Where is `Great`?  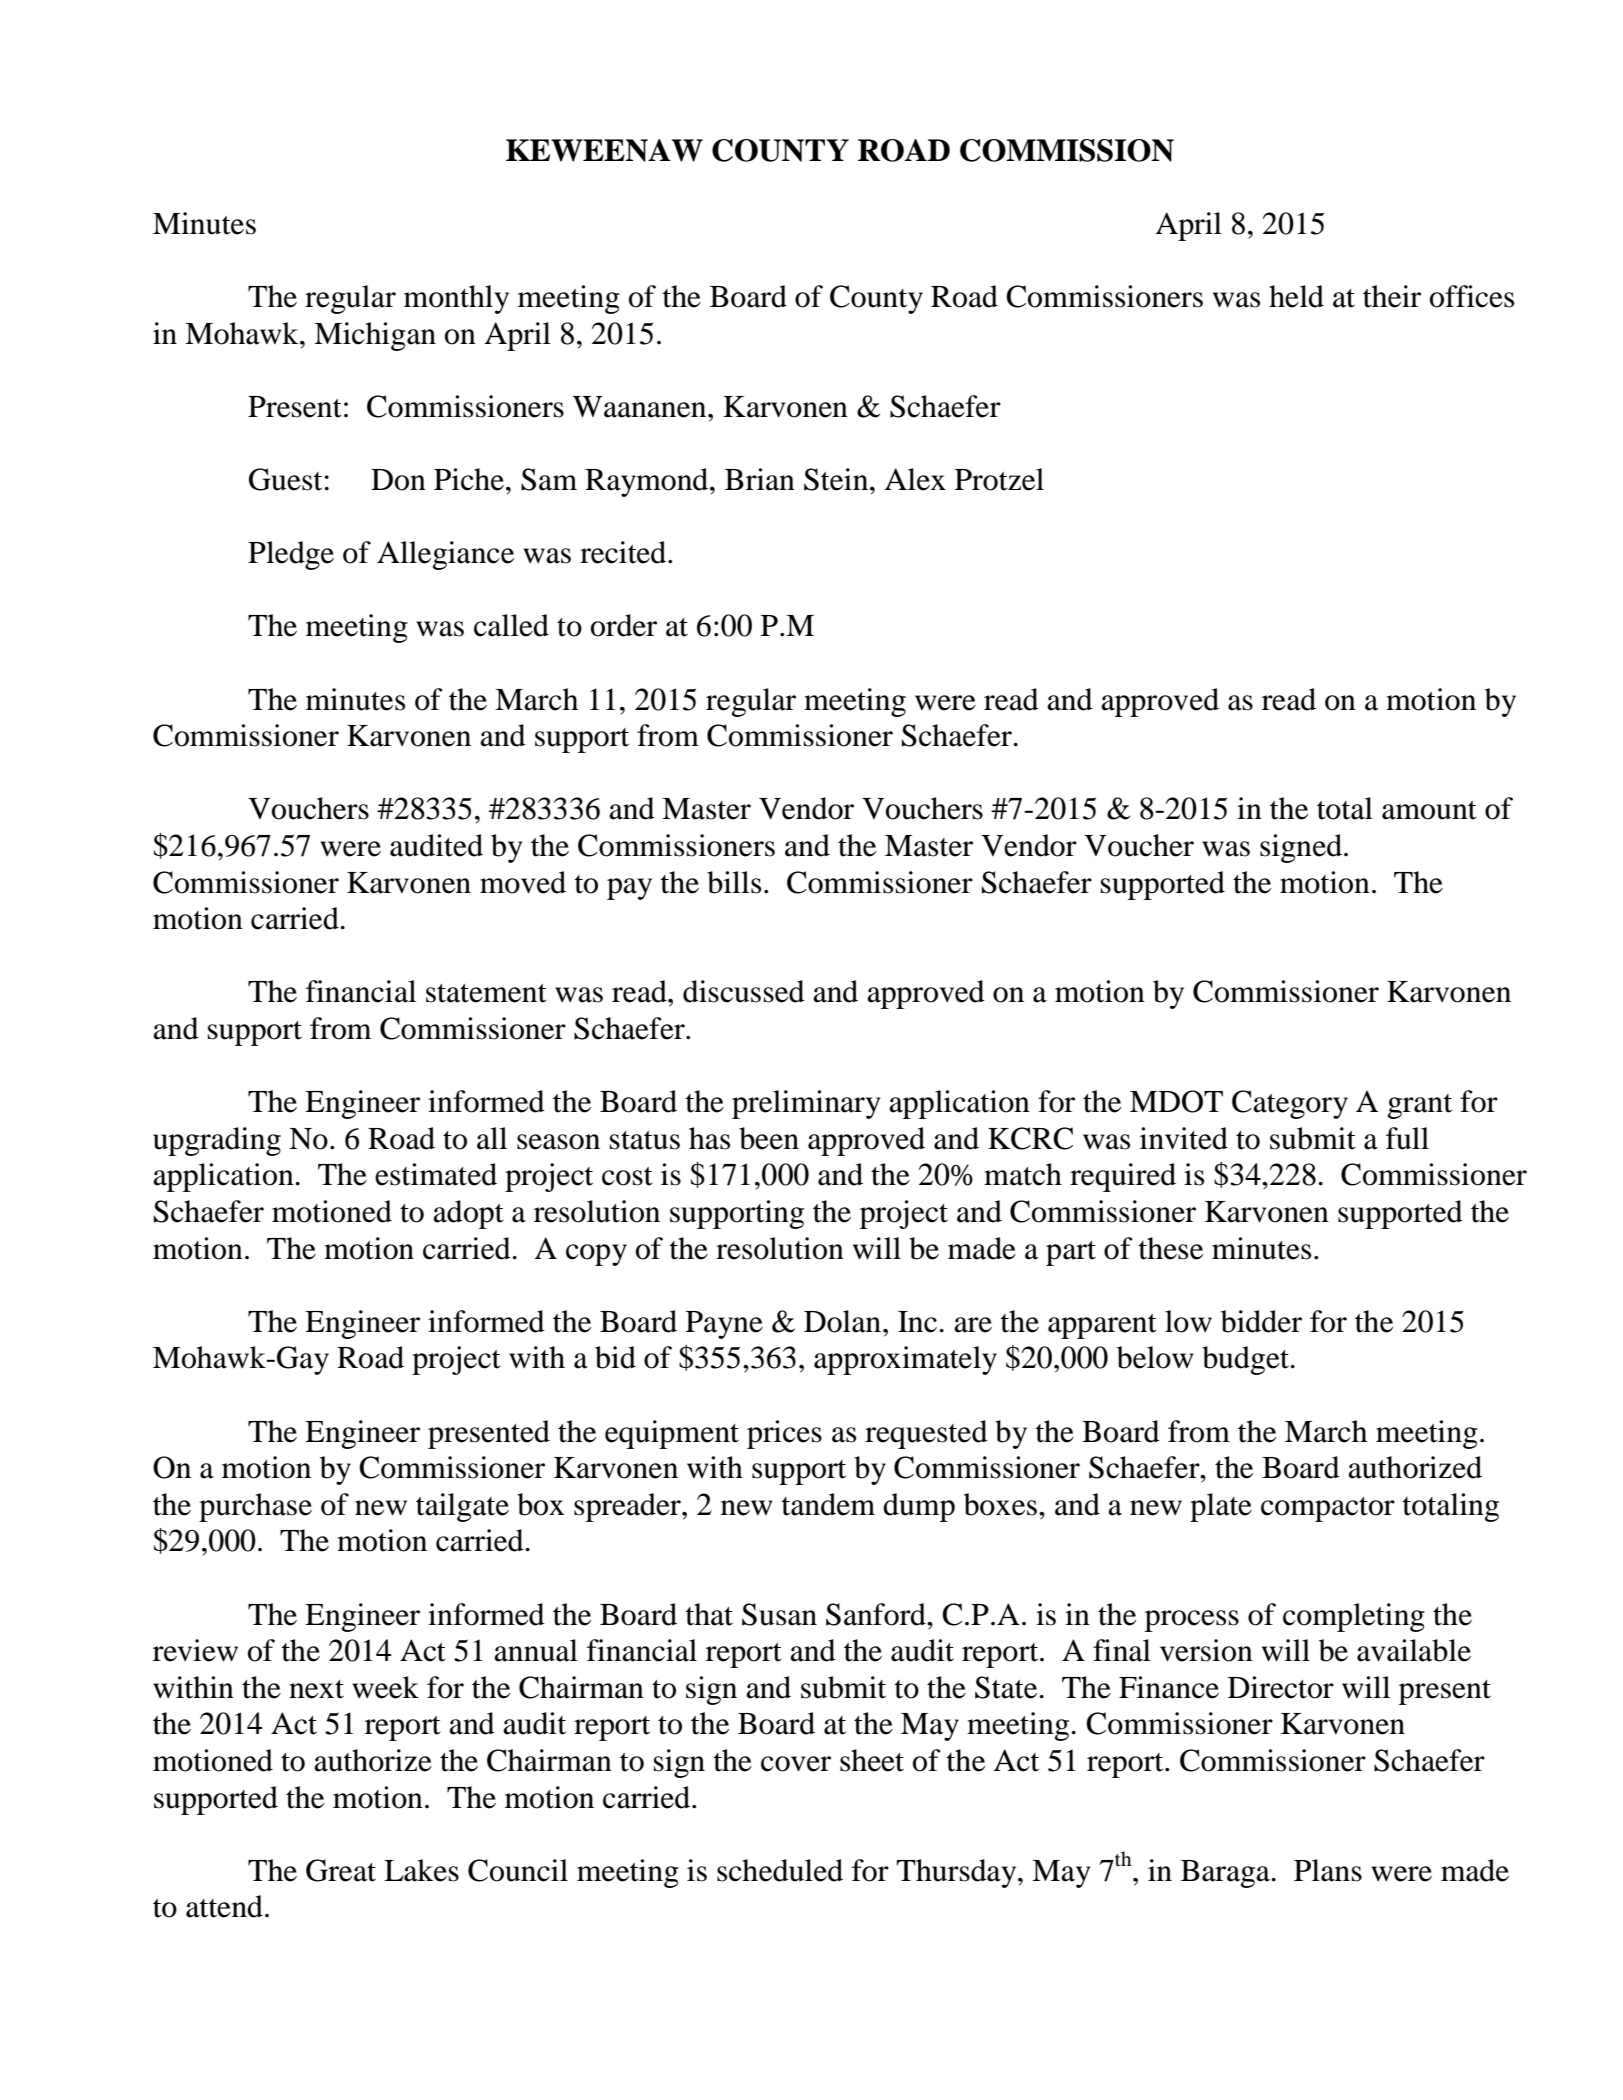
Great is located at coordinates (341, 1870).
